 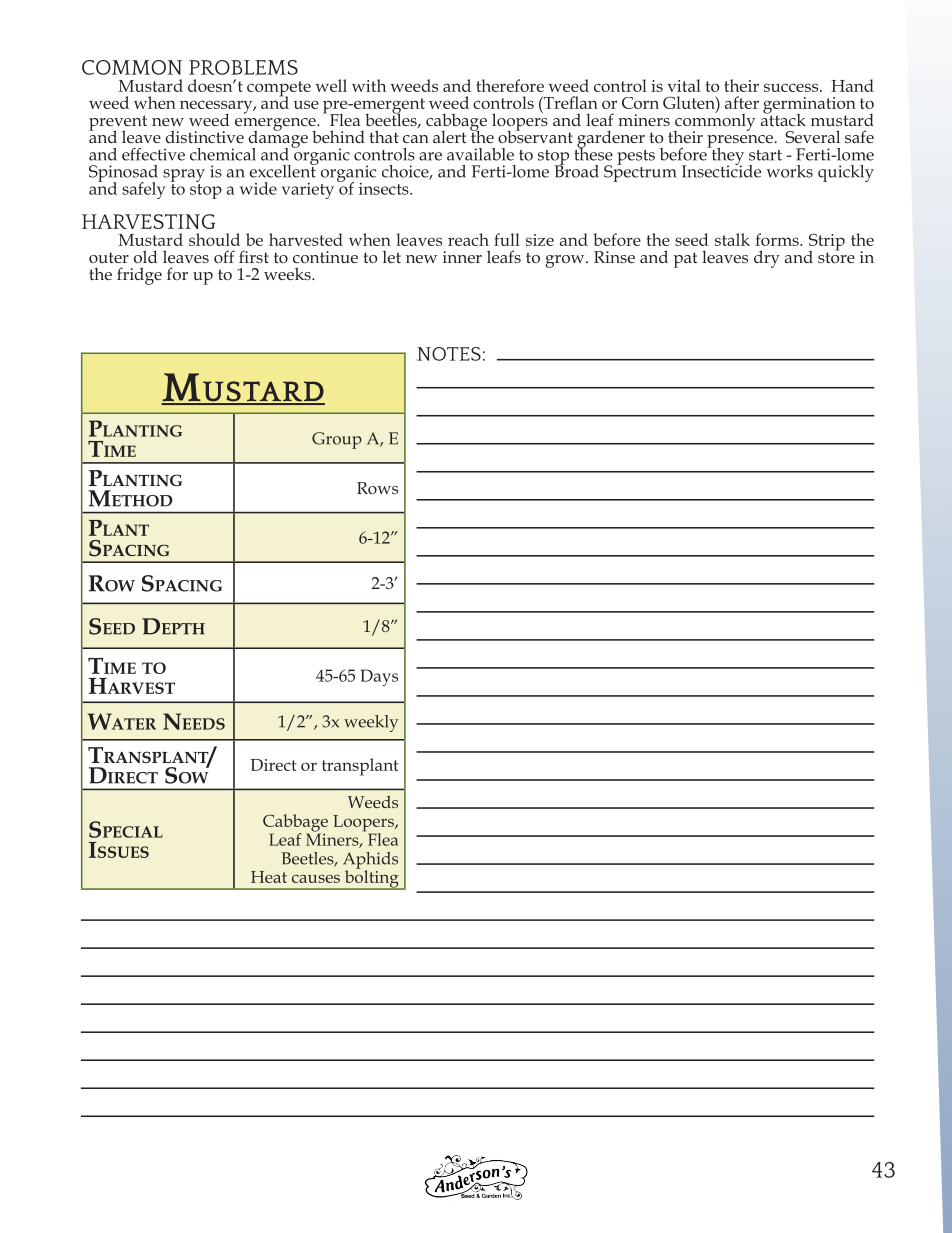 What do you see at coordinates (371, 723) in the screenshot?
I see `weekly` at bounding box center [371, 723].
